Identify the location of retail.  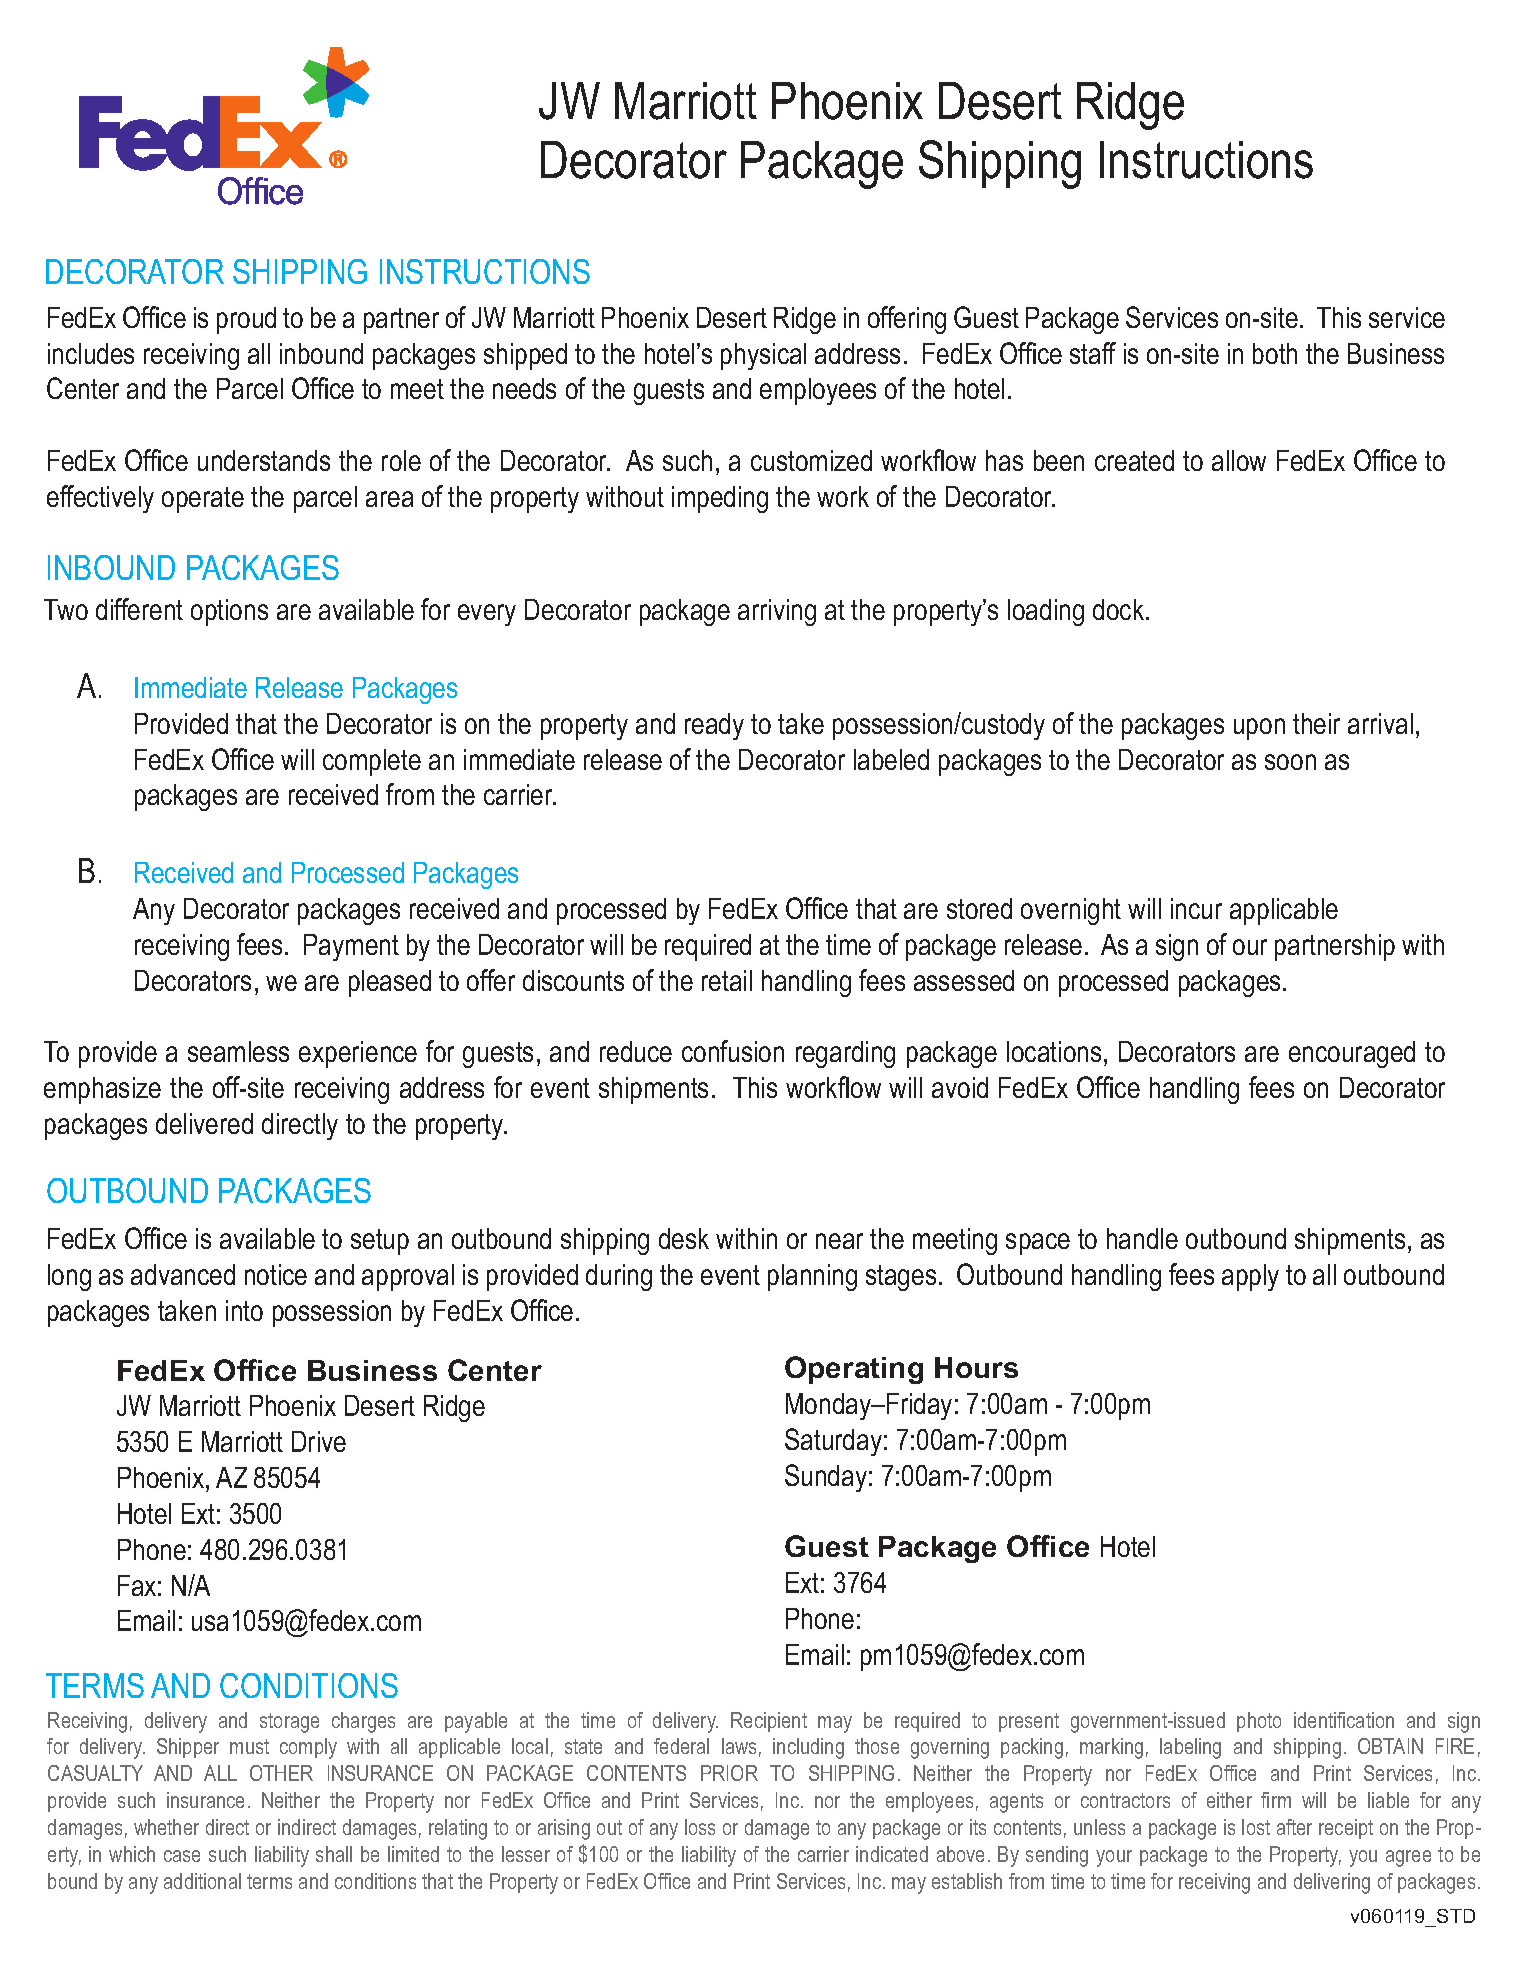
(727, 980).
